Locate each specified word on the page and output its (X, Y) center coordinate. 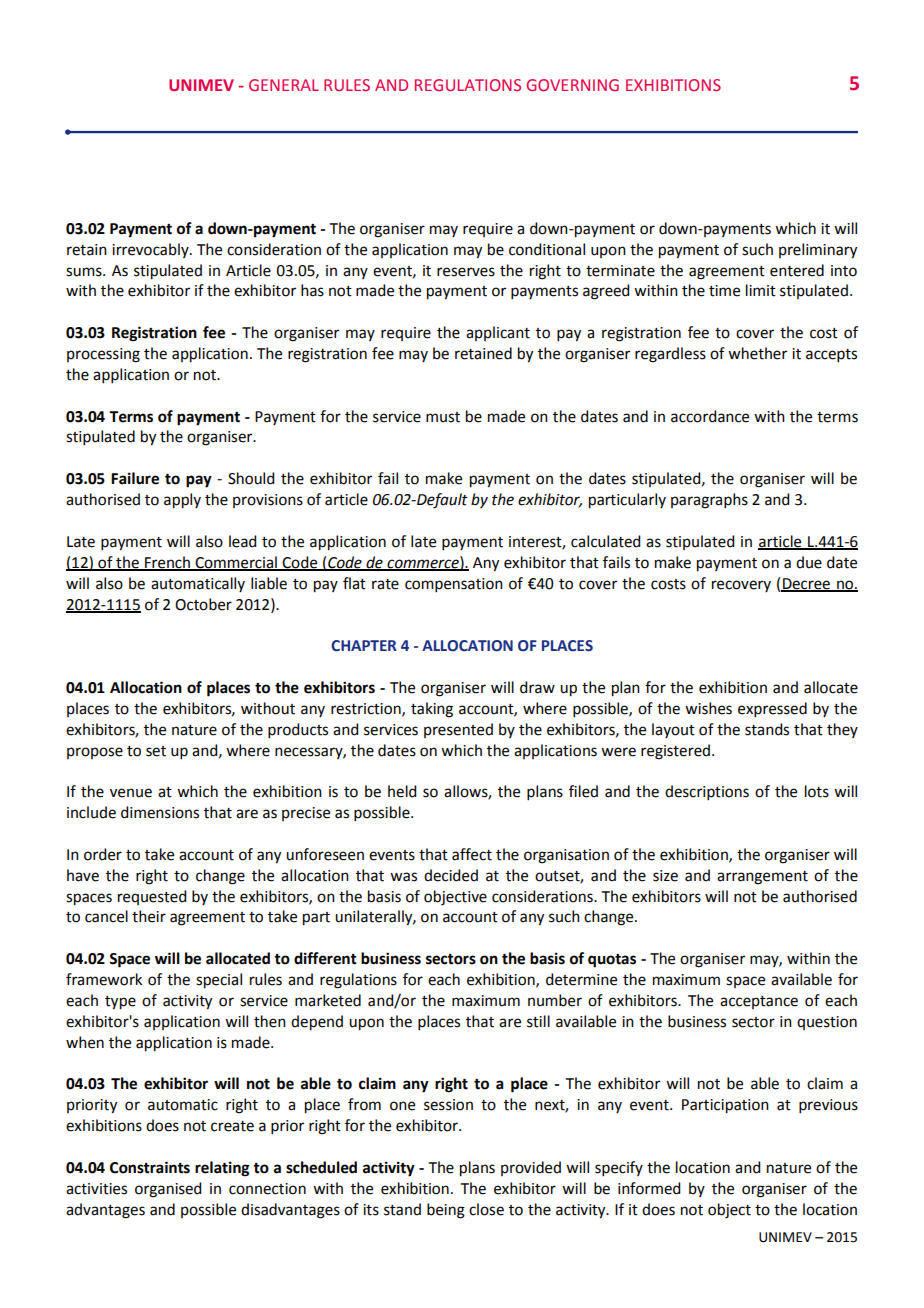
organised (168, 1190)
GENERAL (284, 85)
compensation (454, 585)
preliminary (818, 251)
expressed (772, 709)
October (203, 604)
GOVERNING (572, 85)
